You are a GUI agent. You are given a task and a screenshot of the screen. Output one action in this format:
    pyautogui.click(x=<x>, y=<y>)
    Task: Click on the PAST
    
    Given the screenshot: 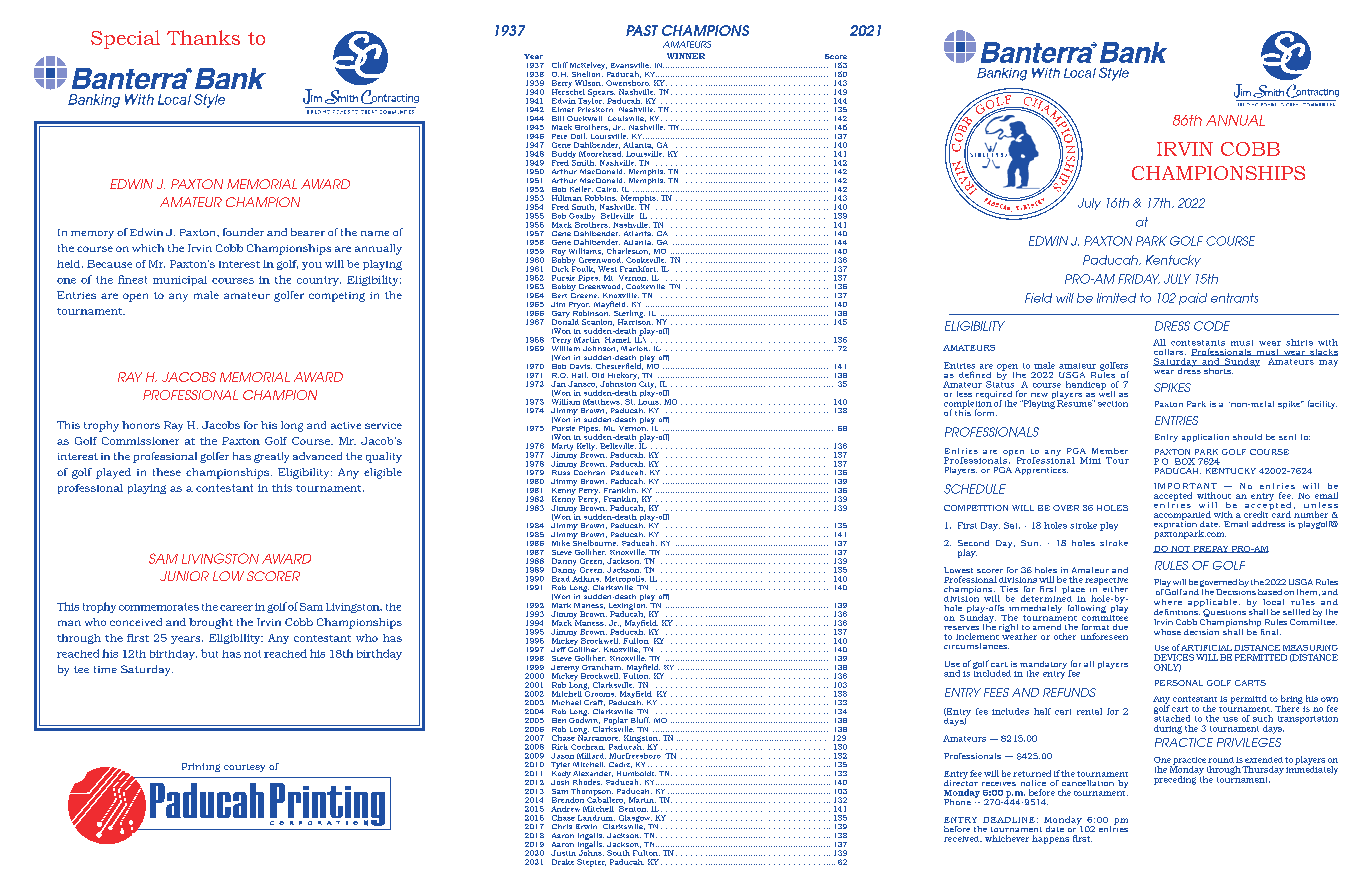 What is the action you would take?
    pyautogui.click(x=642, y=30)
